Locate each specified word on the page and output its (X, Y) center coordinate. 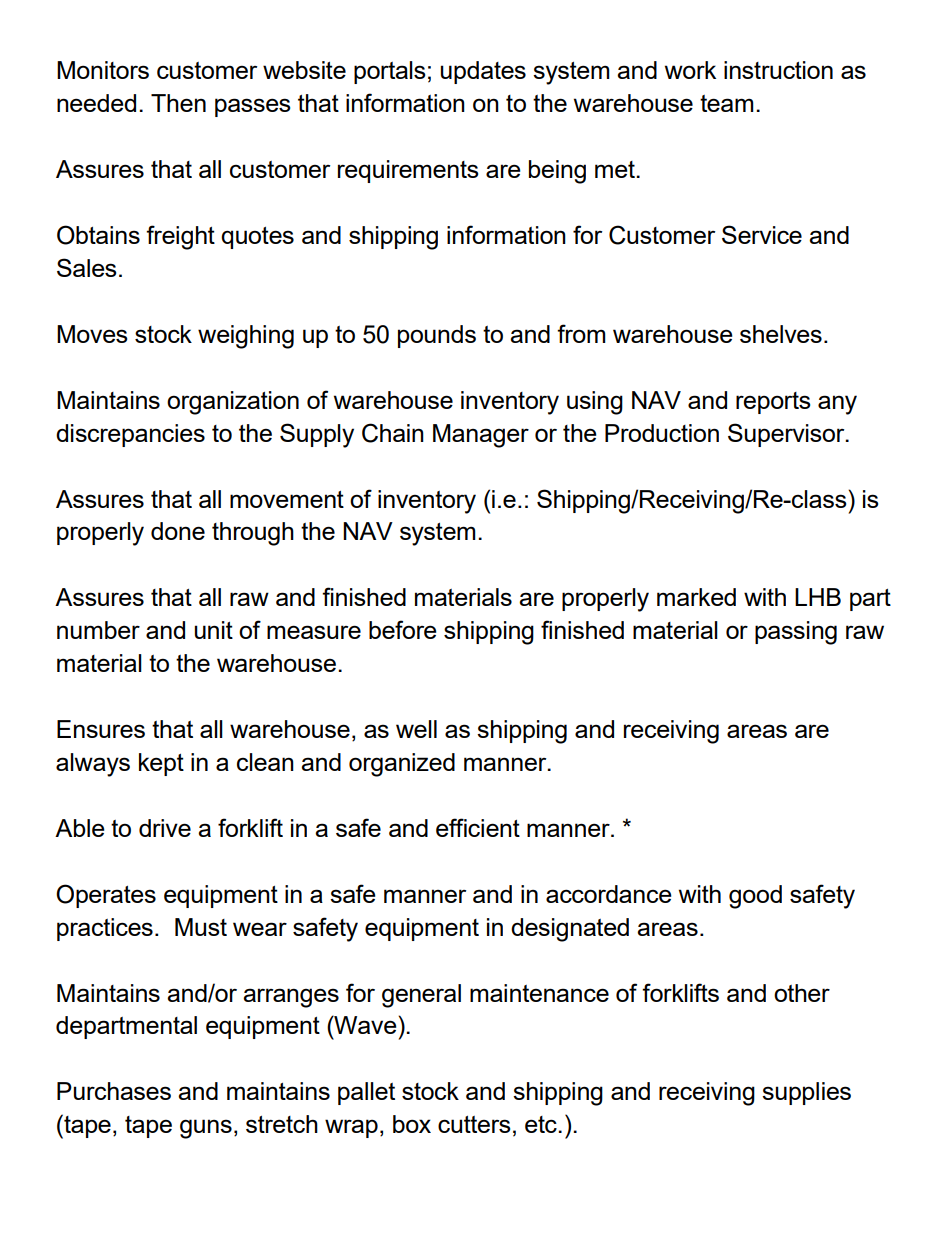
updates (483, 72)
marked (696, 597)
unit (214, 630)
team (727, 103)
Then (178, 103)
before (403, 629)
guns (206, 1129)
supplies (806, 1093)
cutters (474, 1124)
